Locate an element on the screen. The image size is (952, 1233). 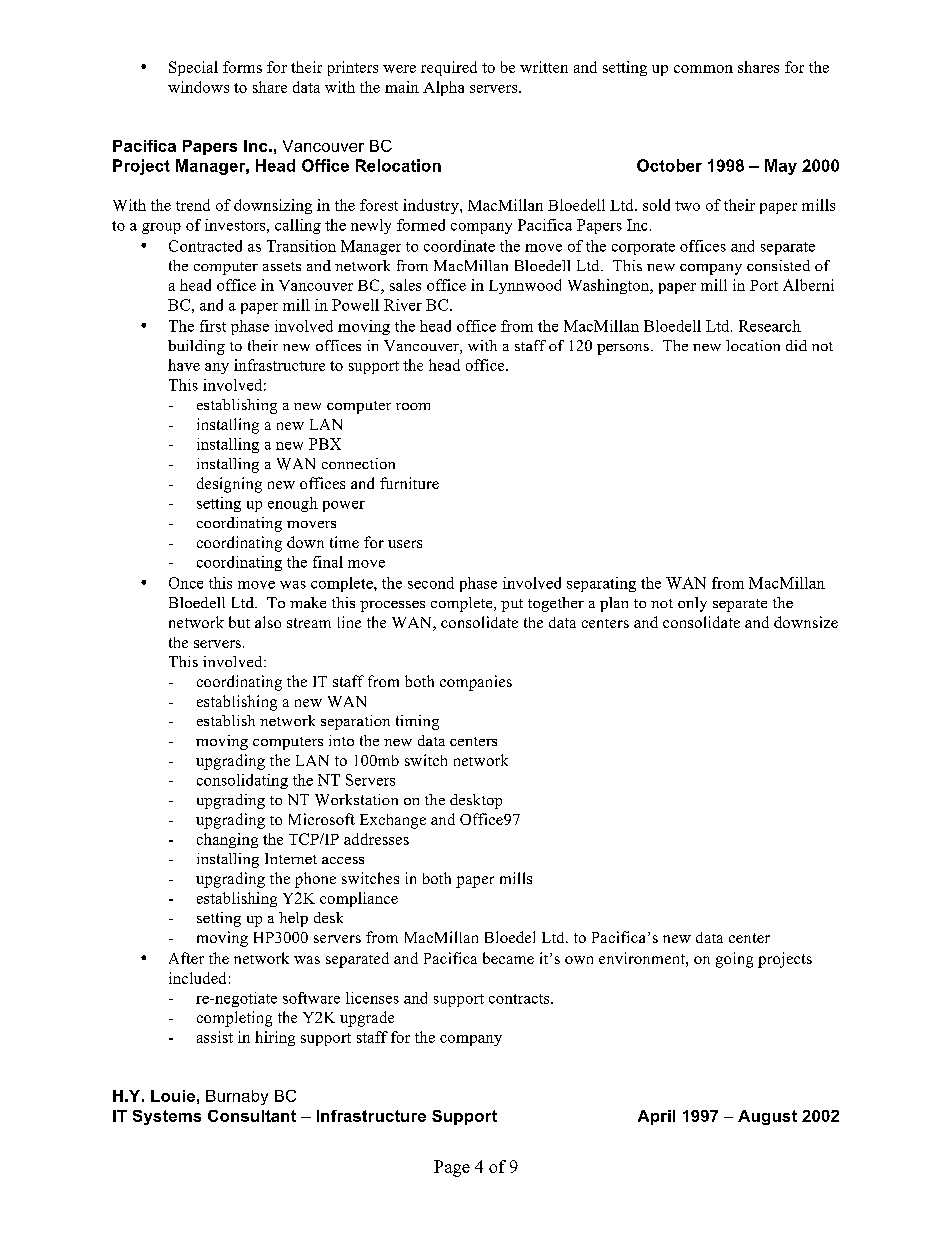
Alpha is located at coordinates (443, 88).
